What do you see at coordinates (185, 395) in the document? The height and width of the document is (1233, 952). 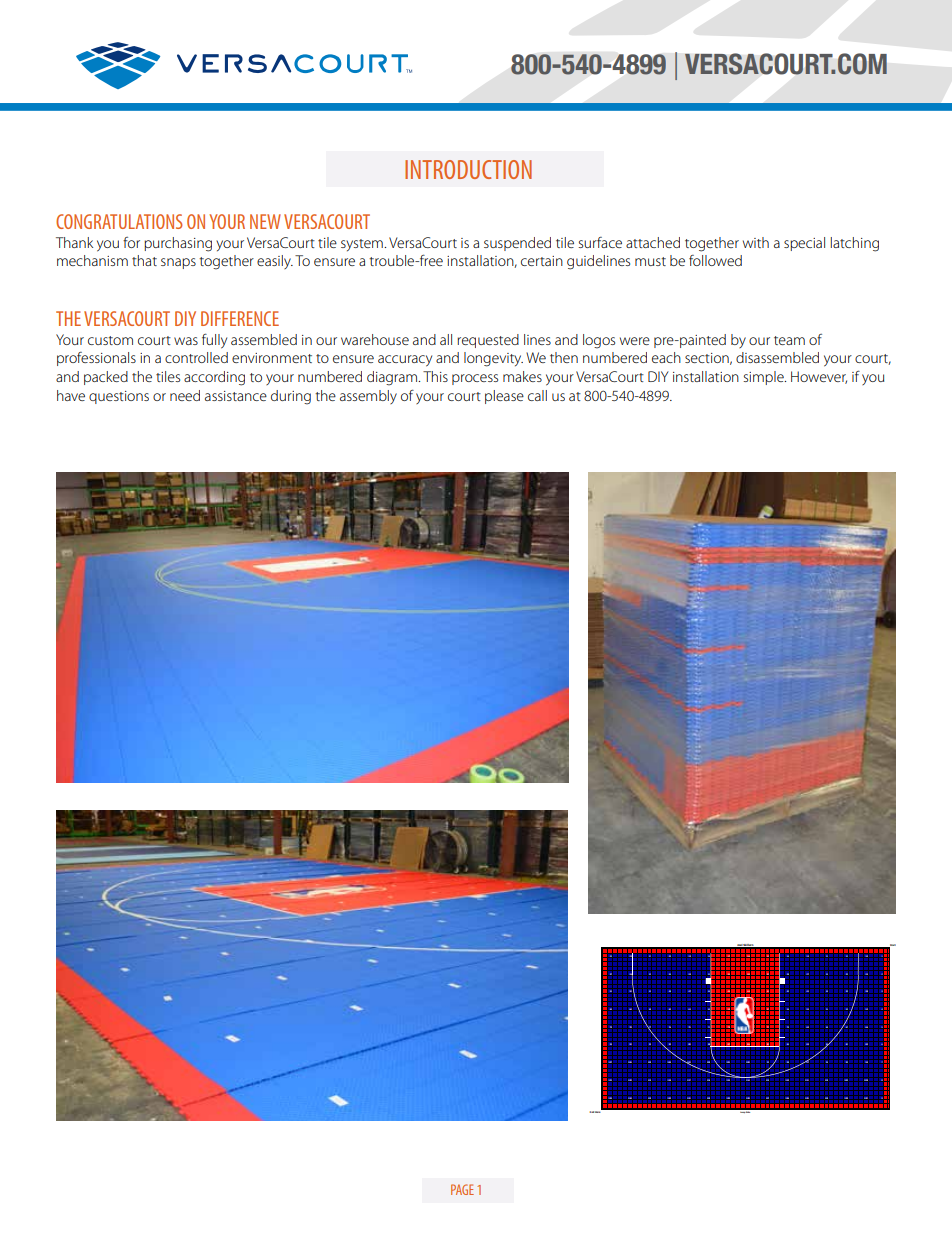 I see `need` at bounding box center [185, 395].
